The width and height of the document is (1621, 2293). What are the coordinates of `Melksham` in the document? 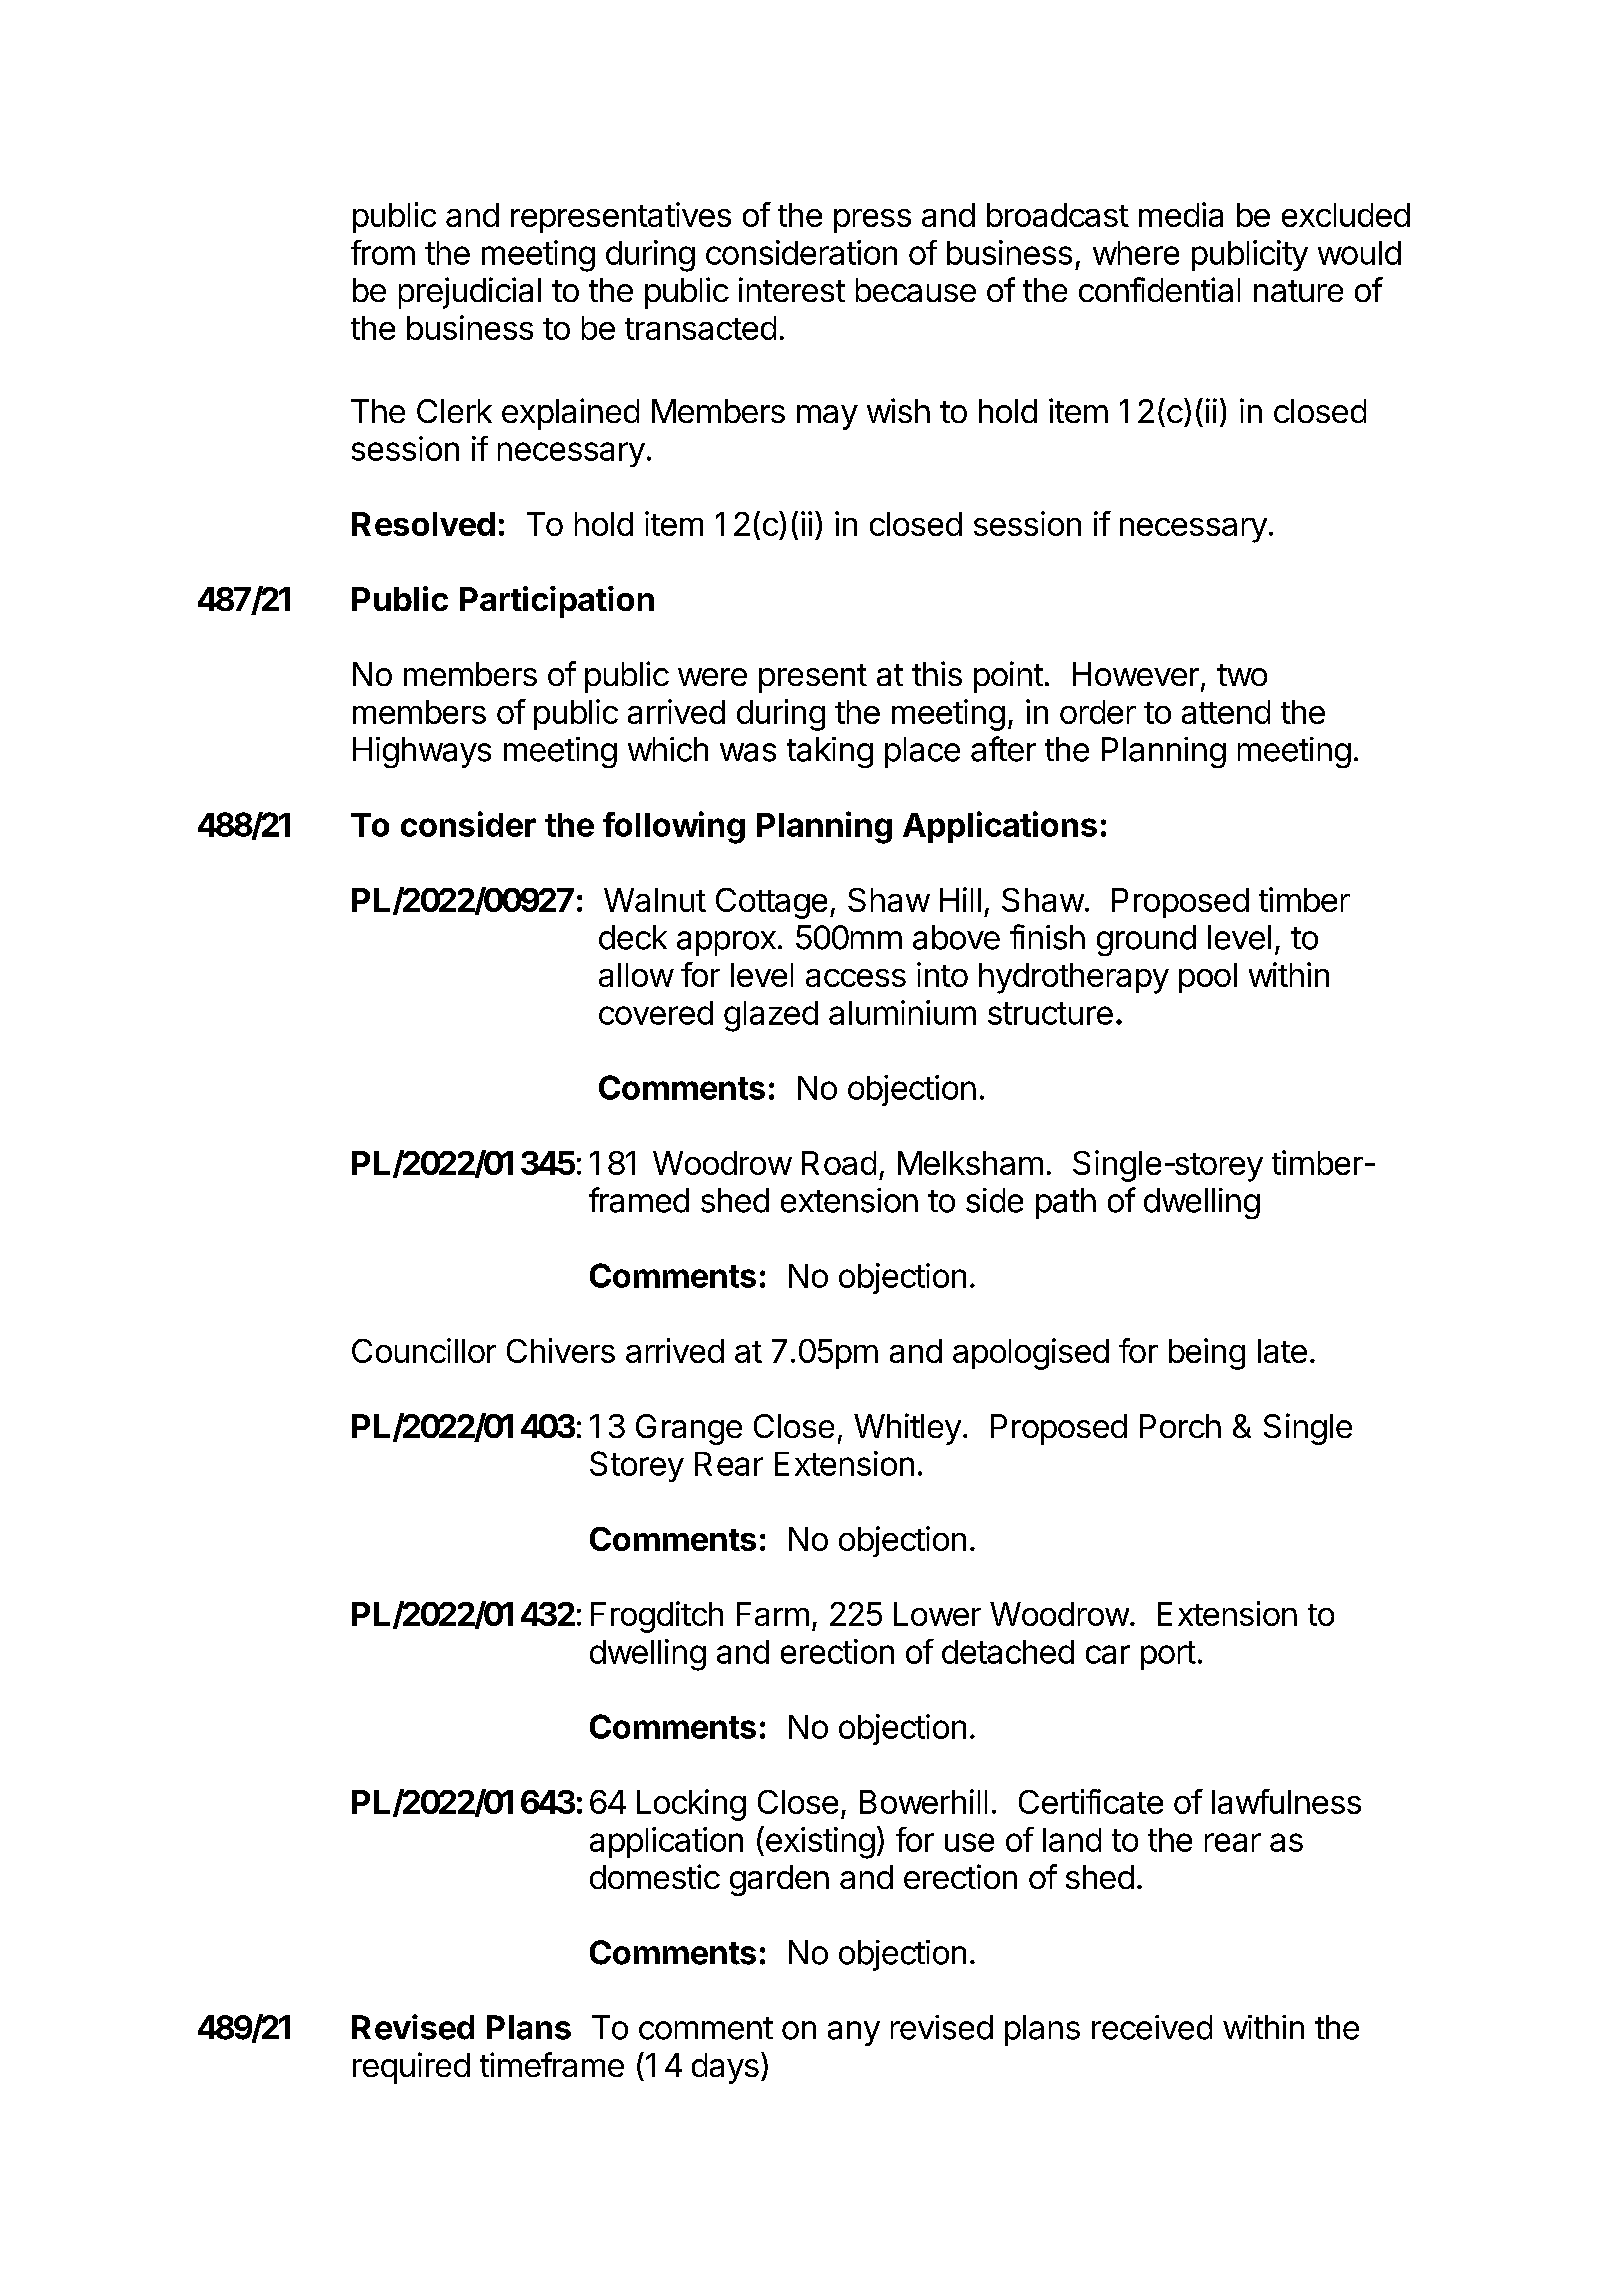 It's located at (970, 1163).
